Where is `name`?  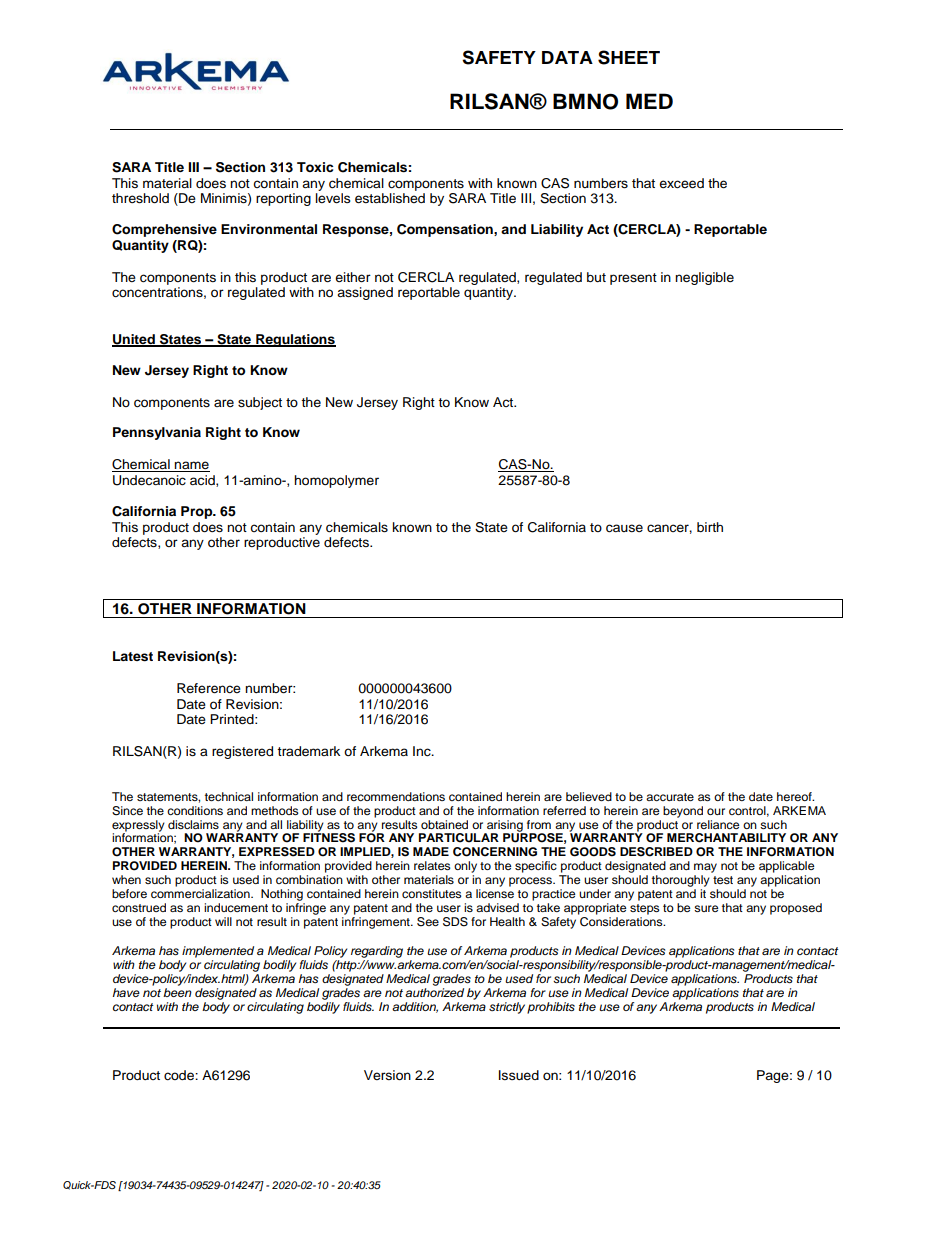 name is located at coordinates (191, 466).
